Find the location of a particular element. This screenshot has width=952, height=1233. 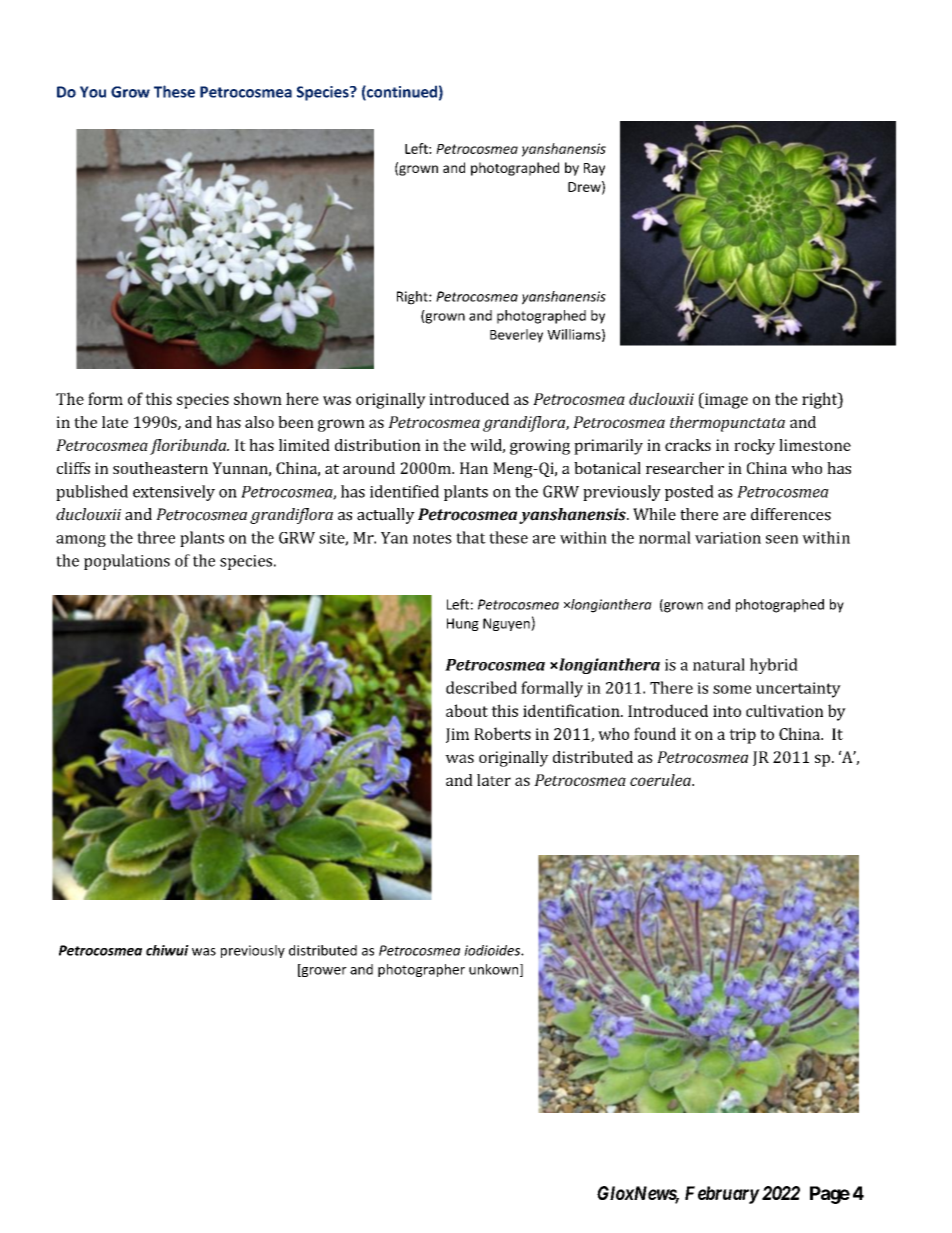

Hung is located at coordinates (463, 624).
